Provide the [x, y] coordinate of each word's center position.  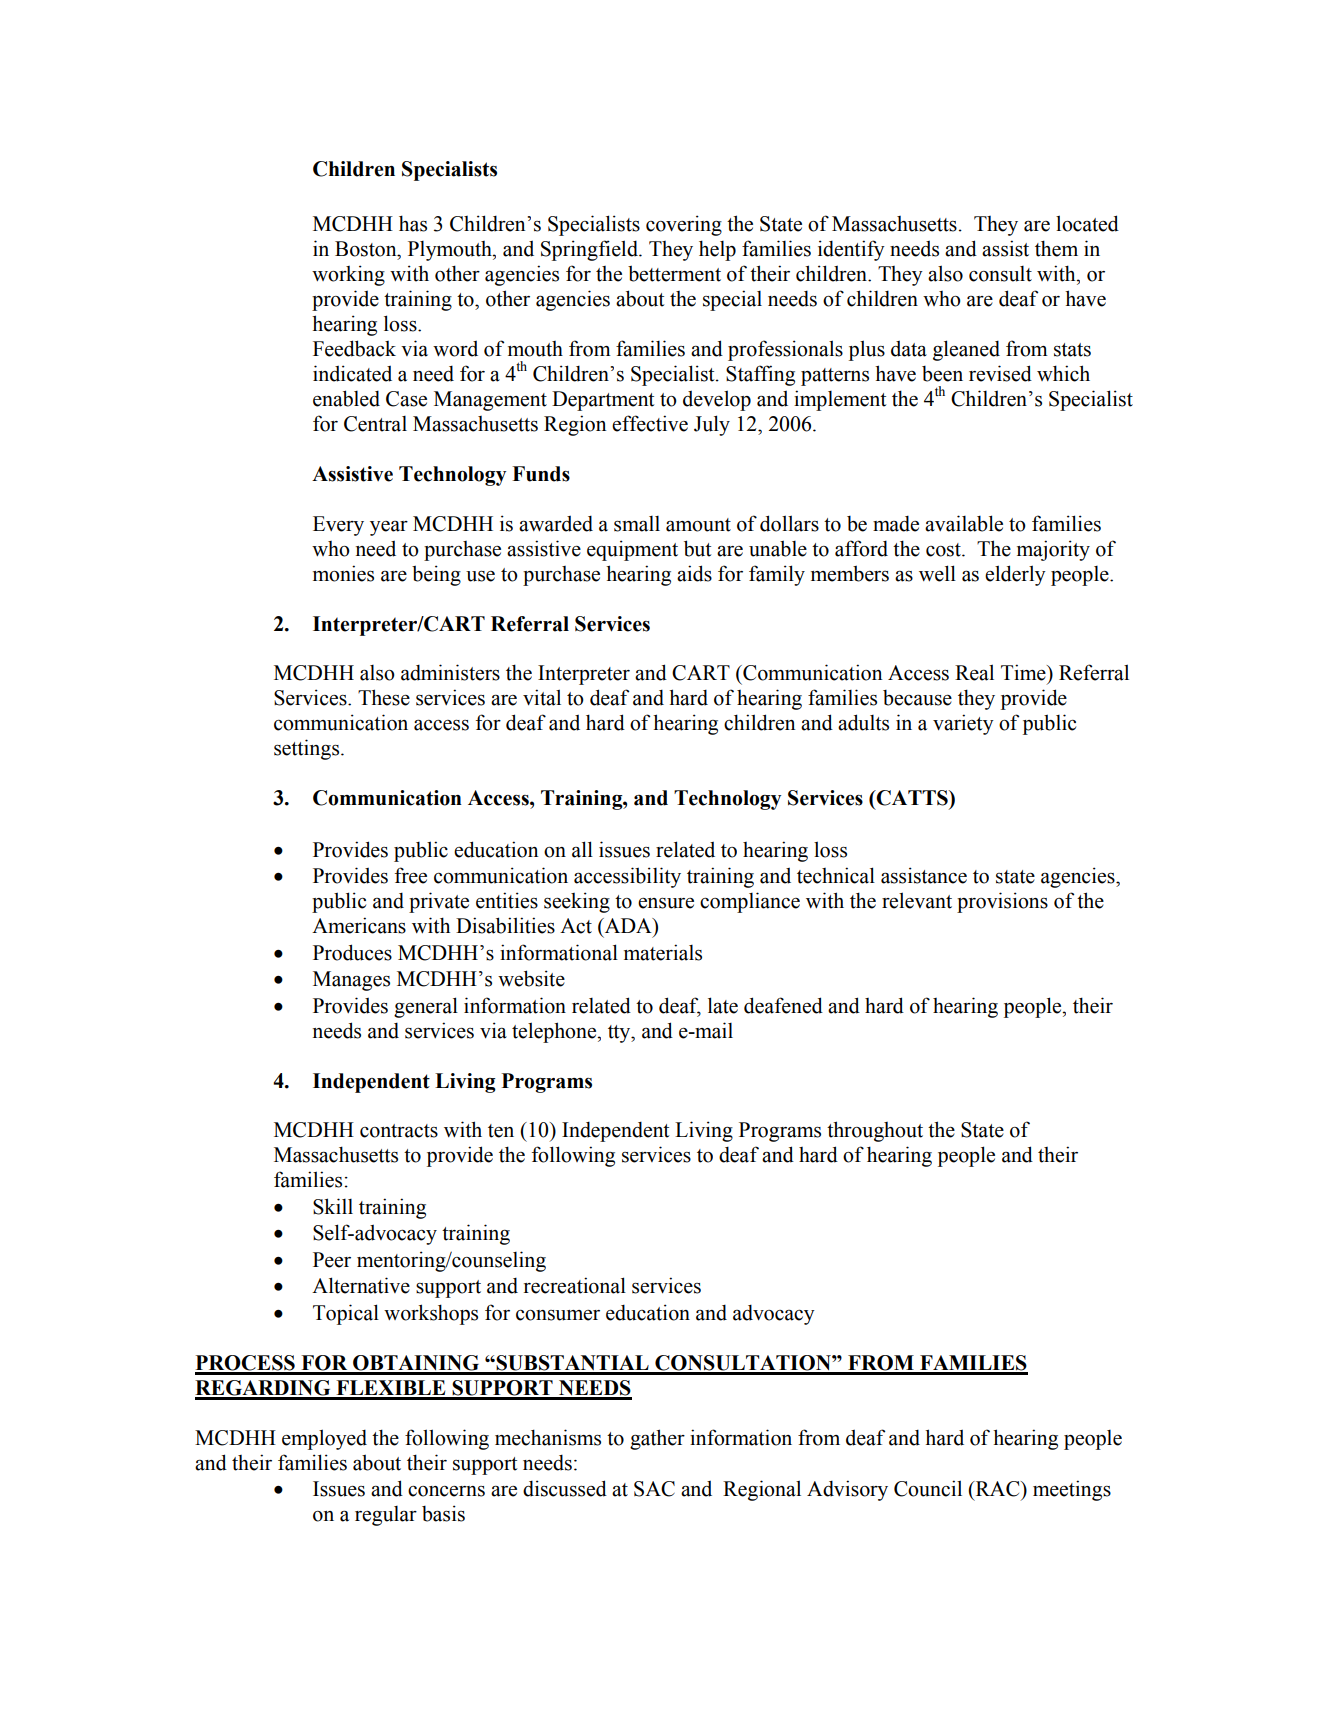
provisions [1002, 902]
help [717, 250]
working [348, 275]
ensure [666, 903]
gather [657, 1439]
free [411, 875]
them [1056, 248]
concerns [446, 1491]
